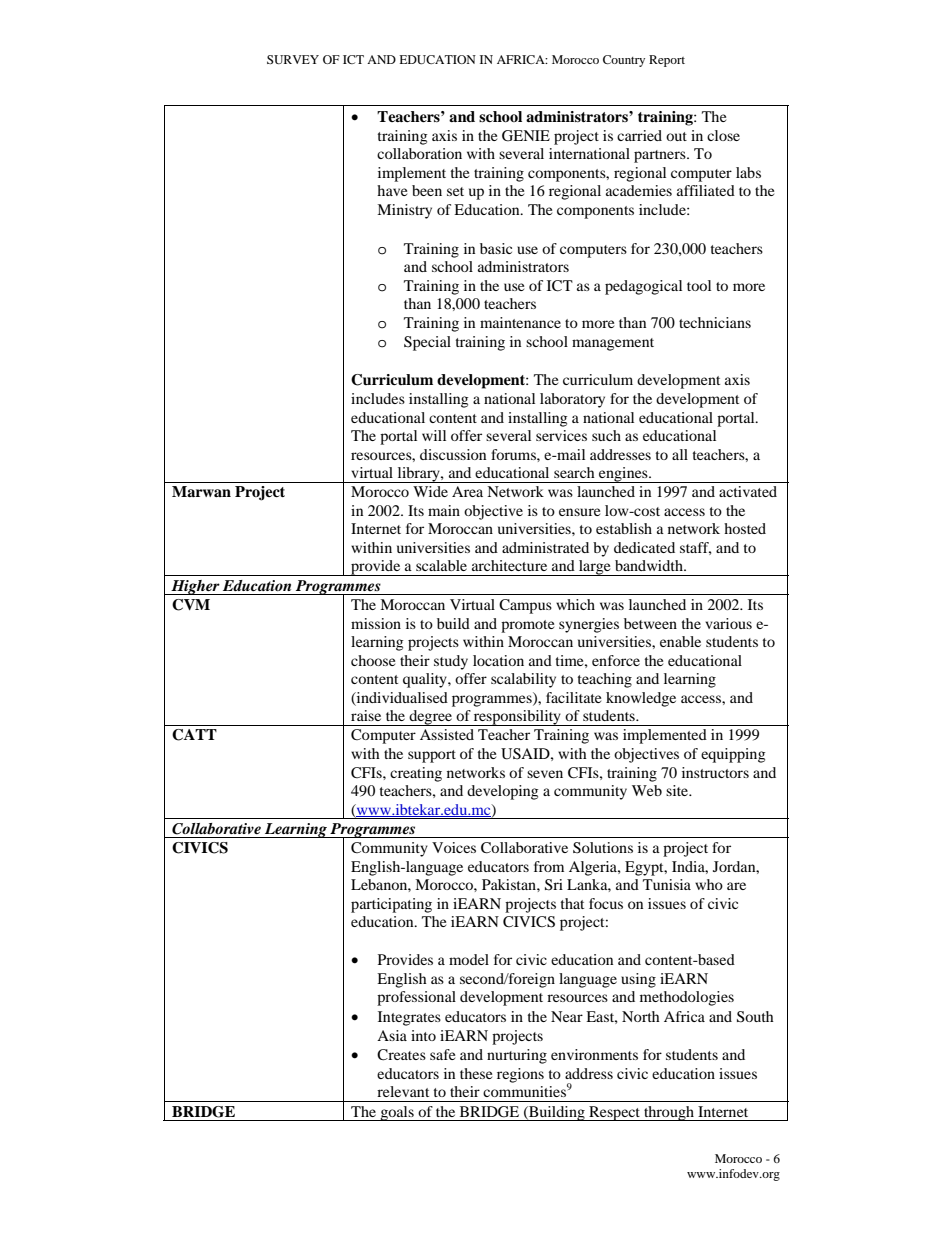  I want to click on tool, so click(699, 285).
